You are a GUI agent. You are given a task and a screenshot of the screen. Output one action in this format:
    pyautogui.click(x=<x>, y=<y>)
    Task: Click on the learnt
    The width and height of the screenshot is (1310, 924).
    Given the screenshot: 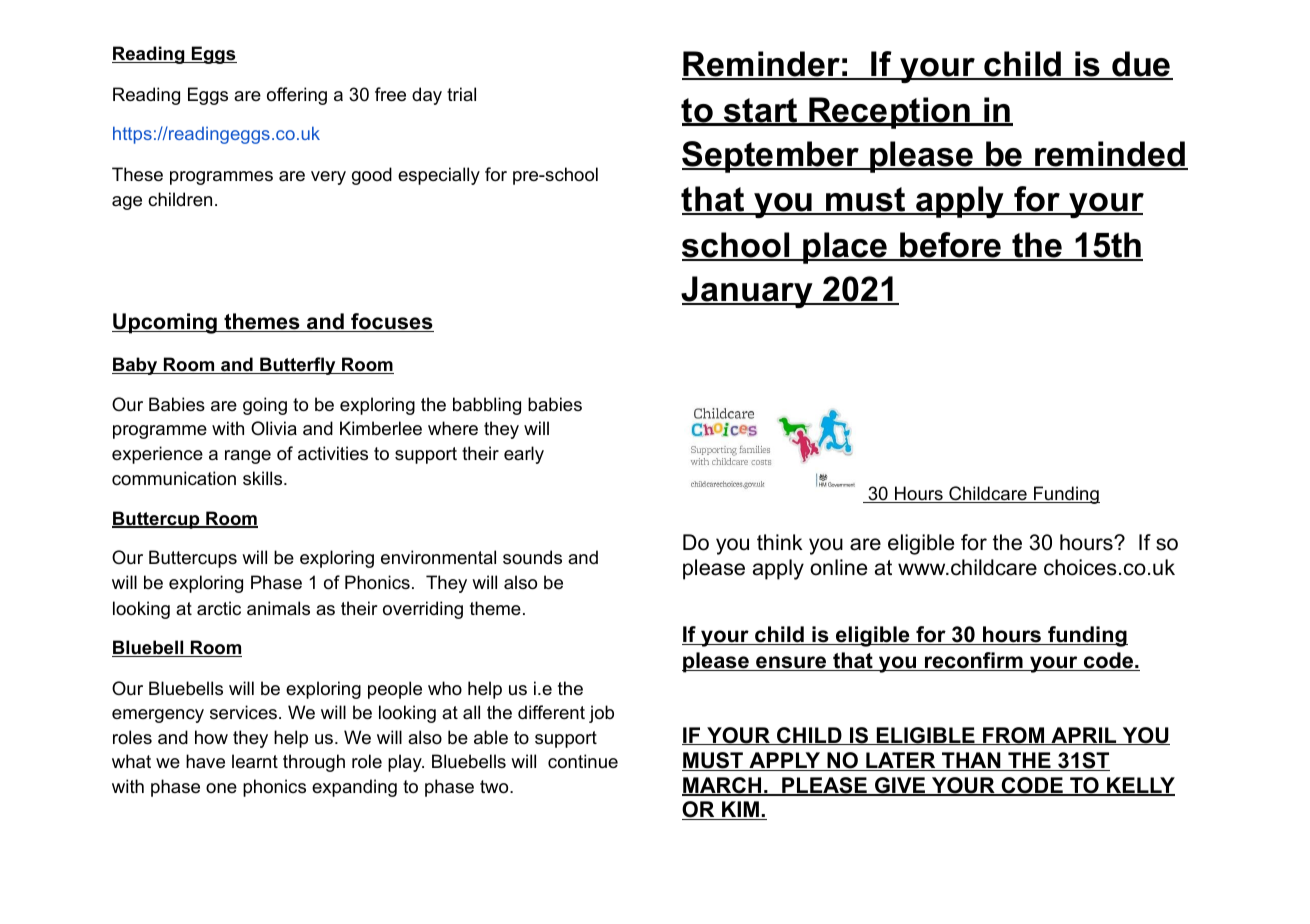 What is the action you would take?
    pyautogui.click(x=255, y=761)
